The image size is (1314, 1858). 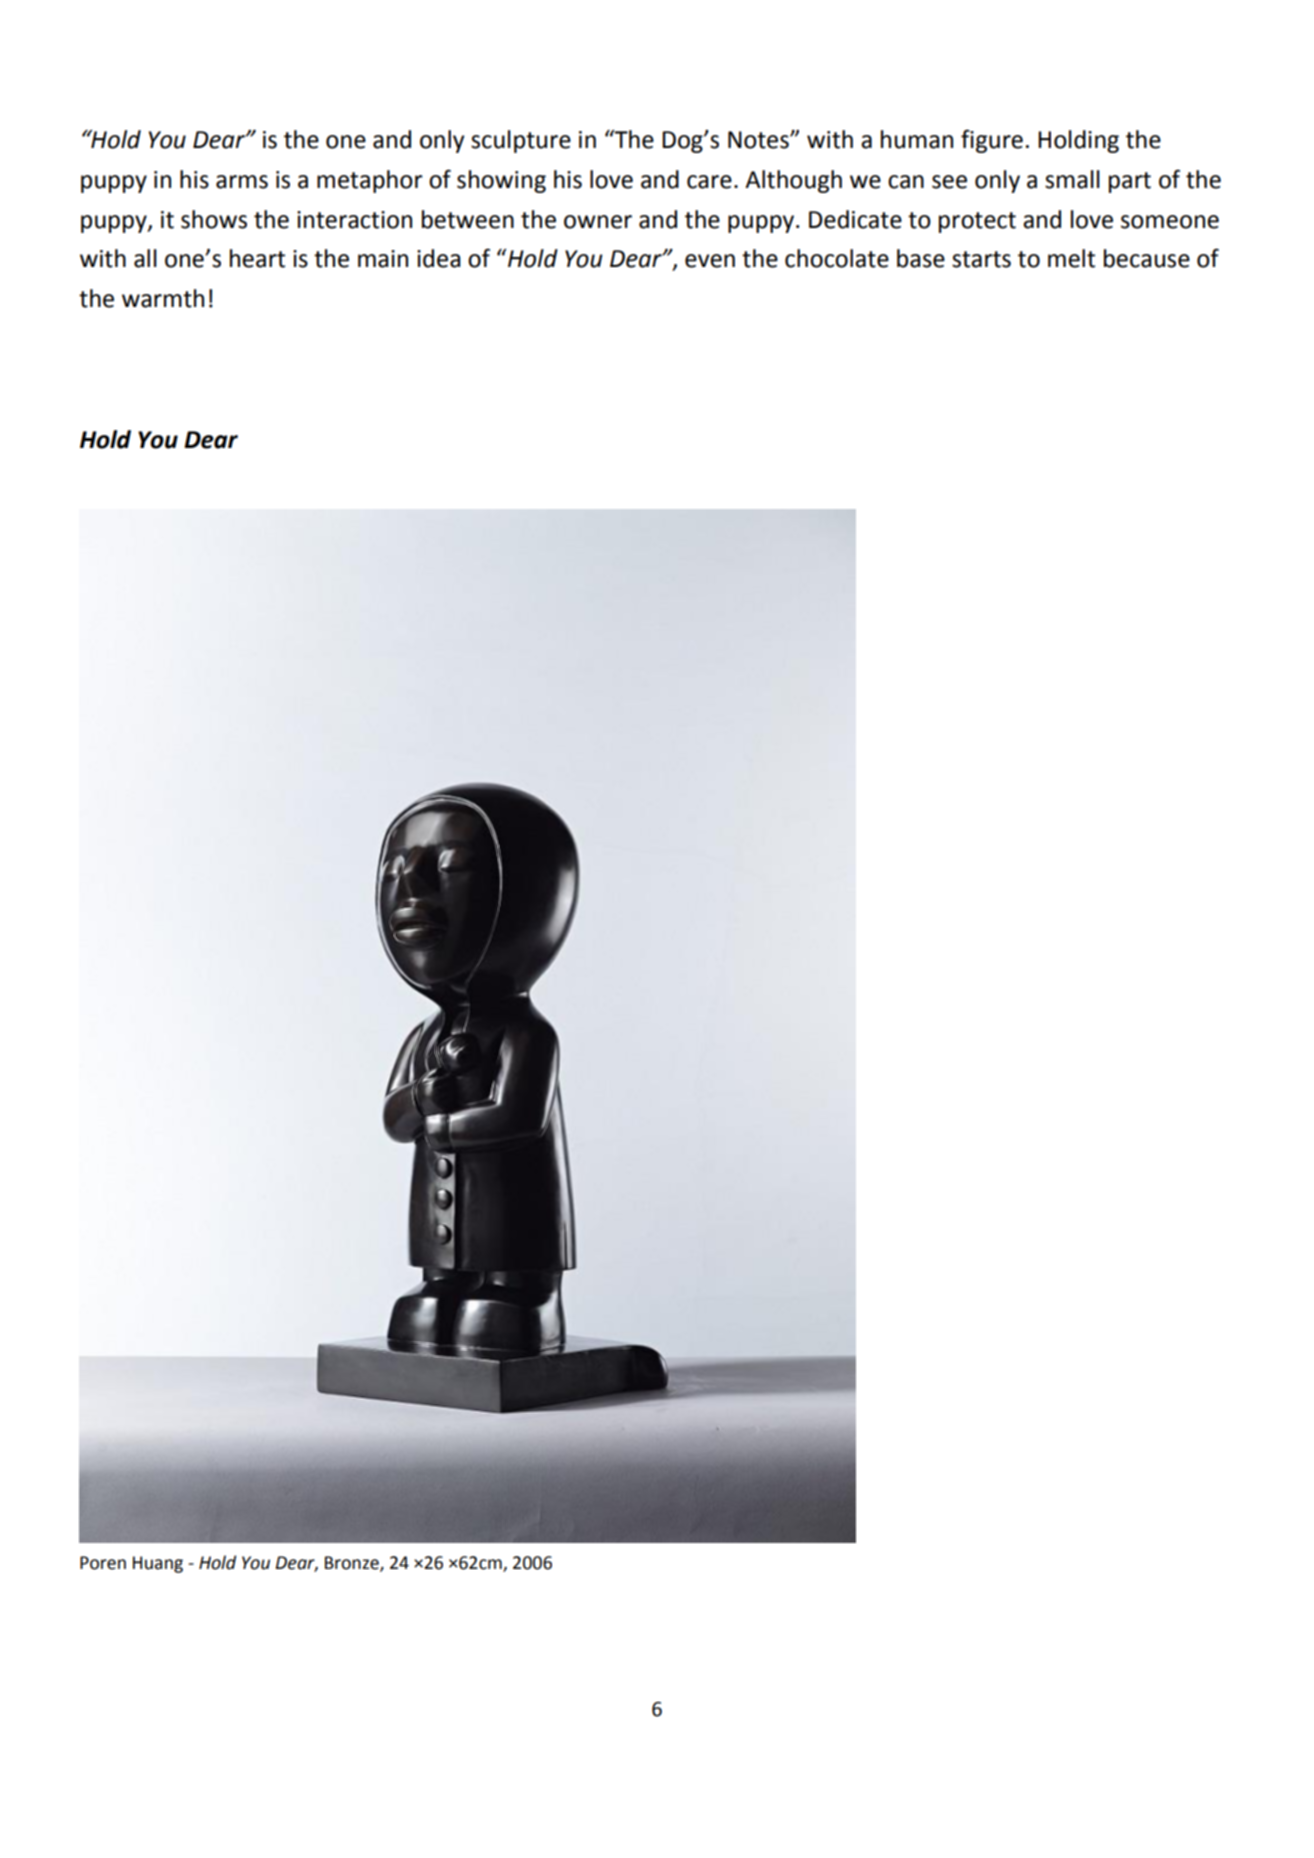 What do you see at coordinates (158, 1564) in the image?
I see `Huang` at bounding box center [158, 1564].
